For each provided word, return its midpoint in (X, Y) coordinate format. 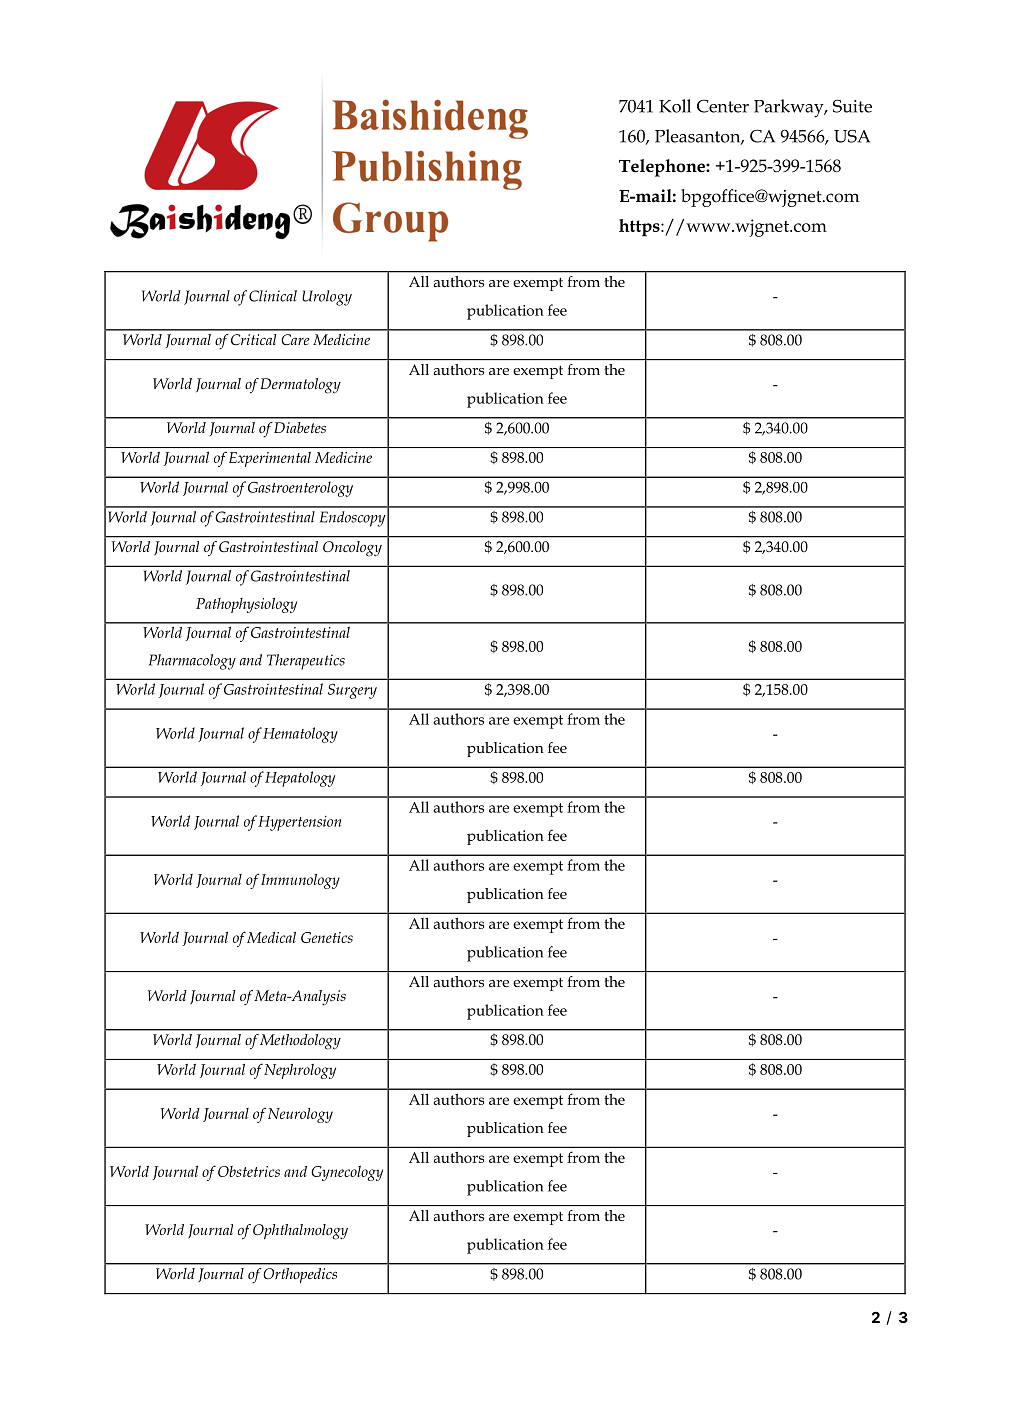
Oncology (352, 548)
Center (723, 106)
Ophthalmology (300, 1232)
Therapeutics (306, 662)
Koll (675, 106)
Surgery (352, 691)
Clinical (273, 296)
